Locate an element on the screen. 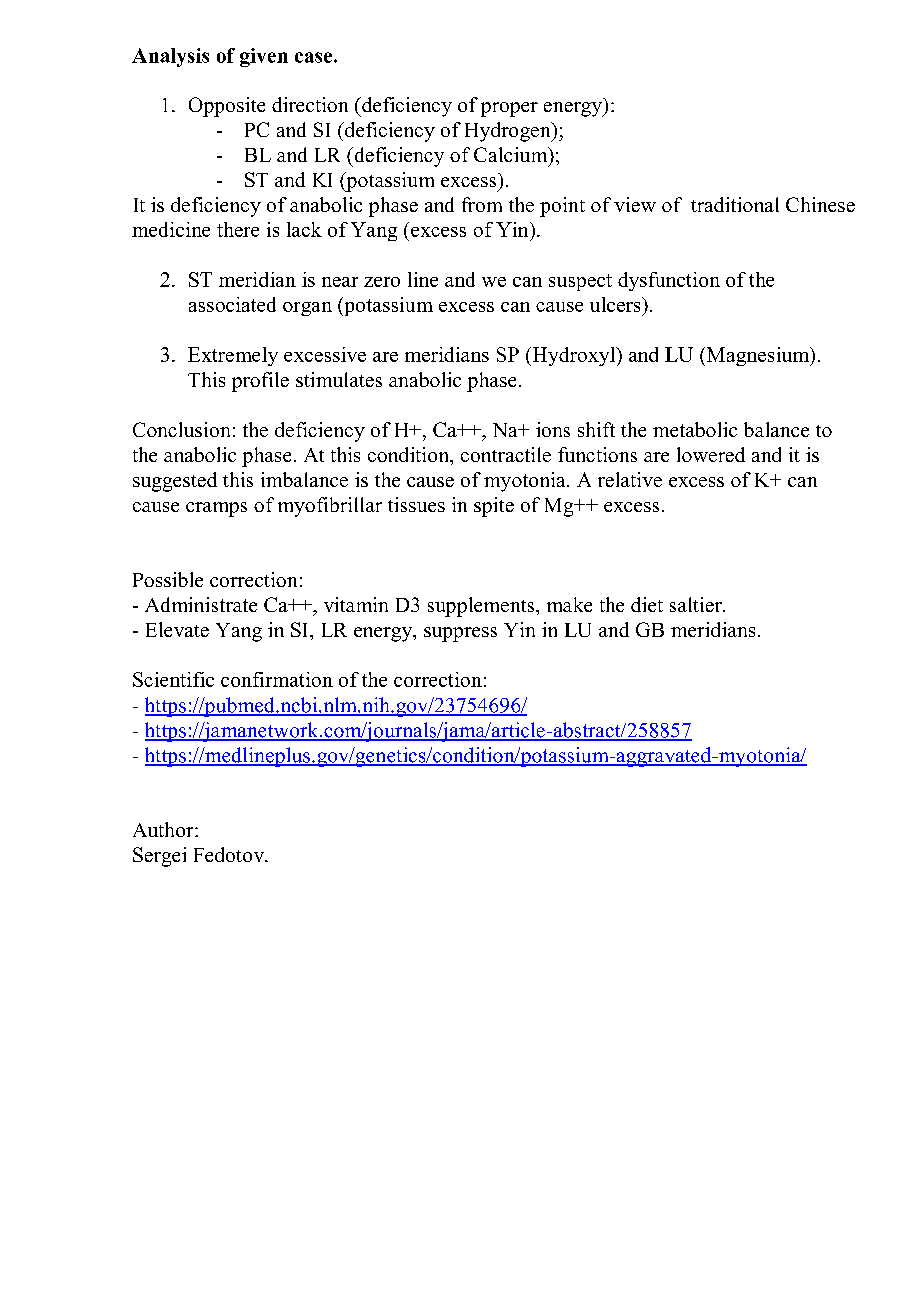 The width and height of the screenshot is (924, 1308). Author is located at coordinates (164, 829).
